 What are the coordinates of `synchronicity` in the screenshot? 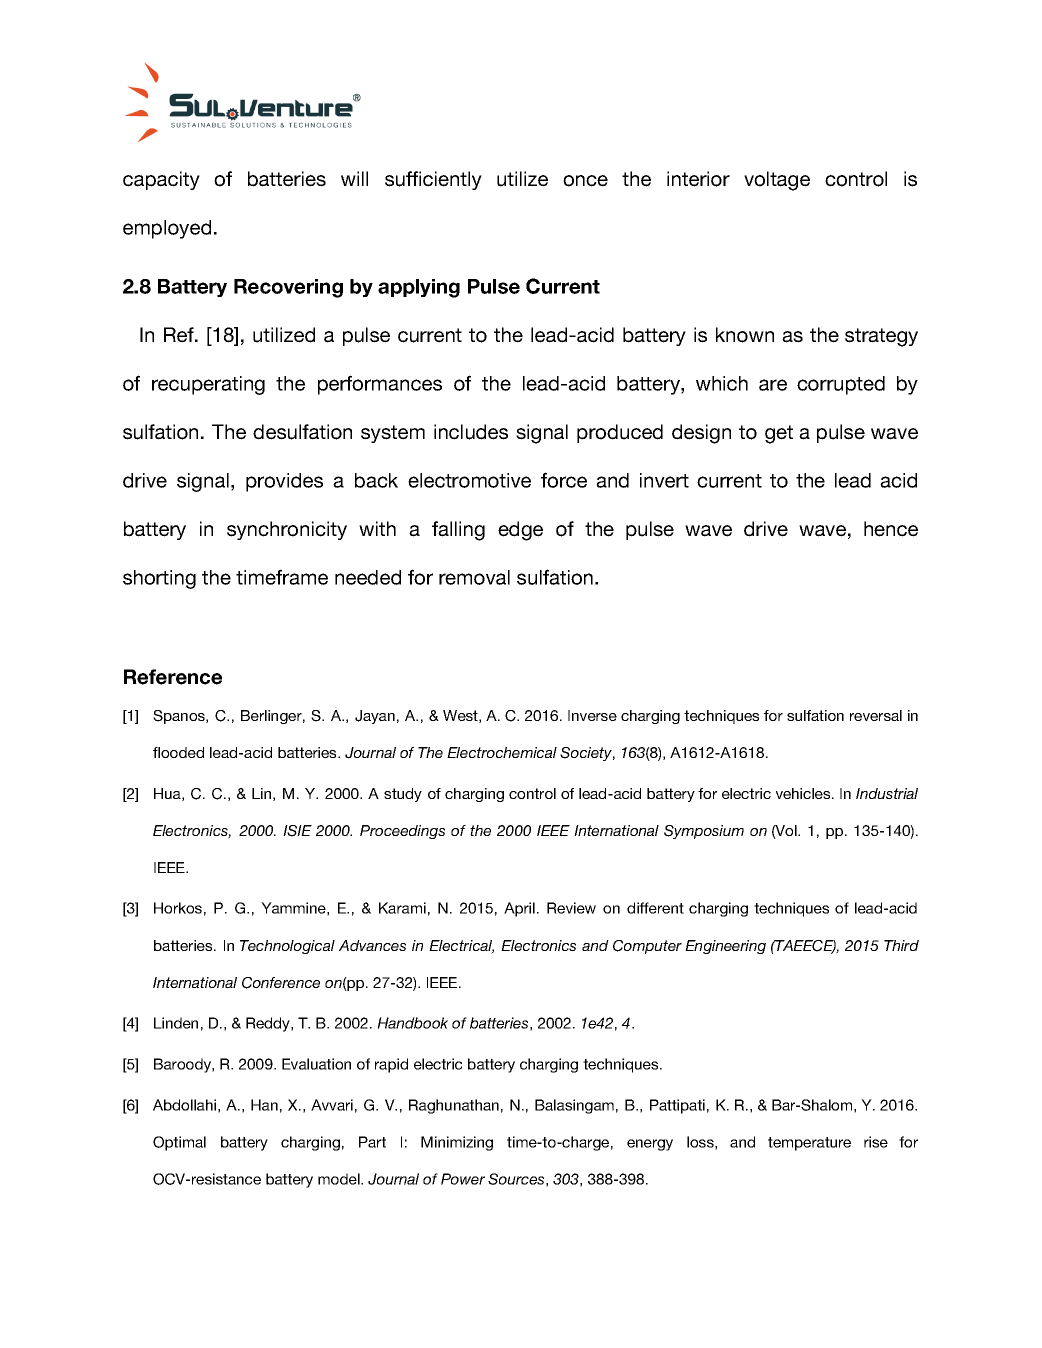 It's located at (287, 530).
